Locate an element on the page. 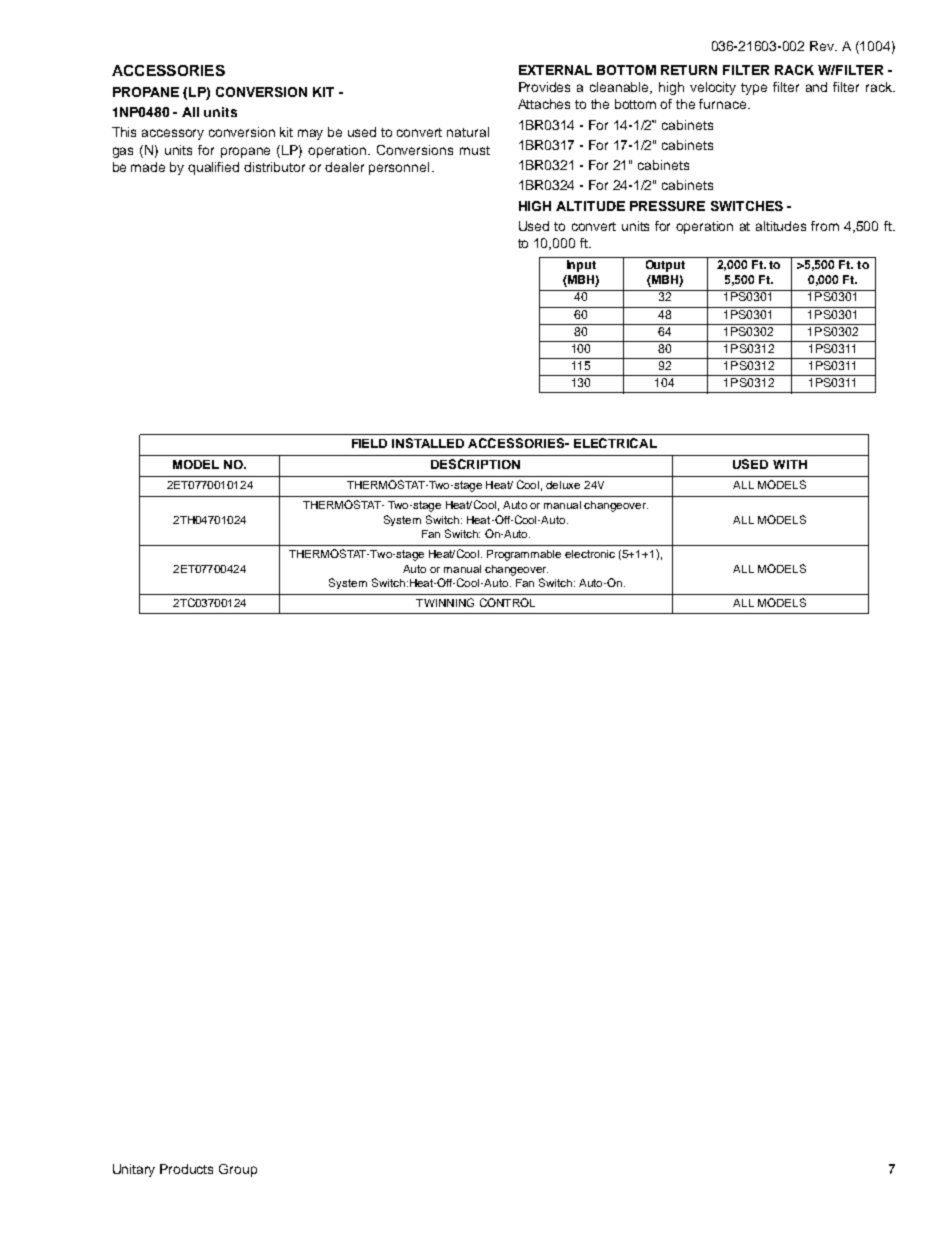 Image resolution: width=952 pixels, height=1233 pixels. electronic is located at coordinates (590, 554).
